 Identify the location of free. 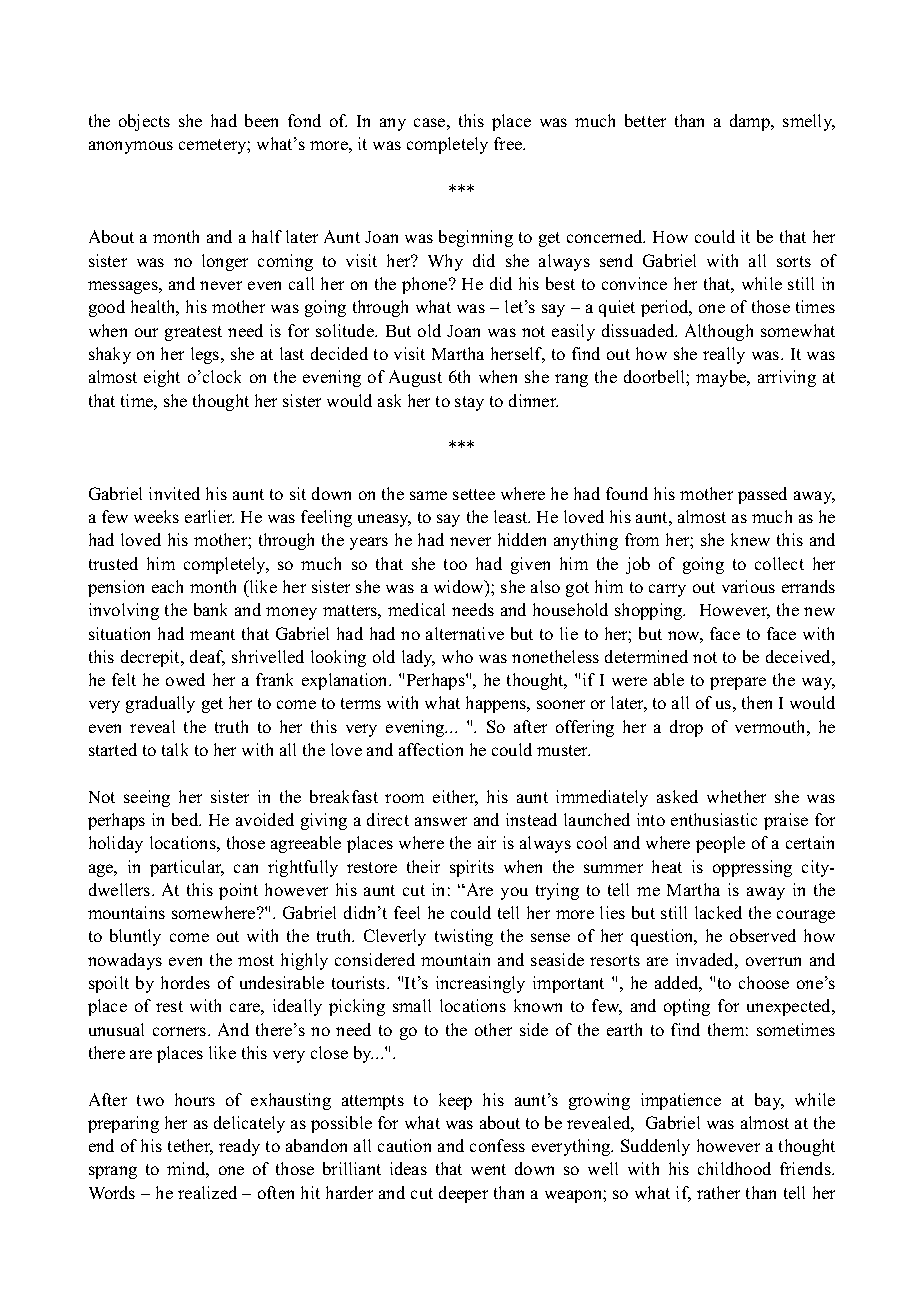
(509, 143).
